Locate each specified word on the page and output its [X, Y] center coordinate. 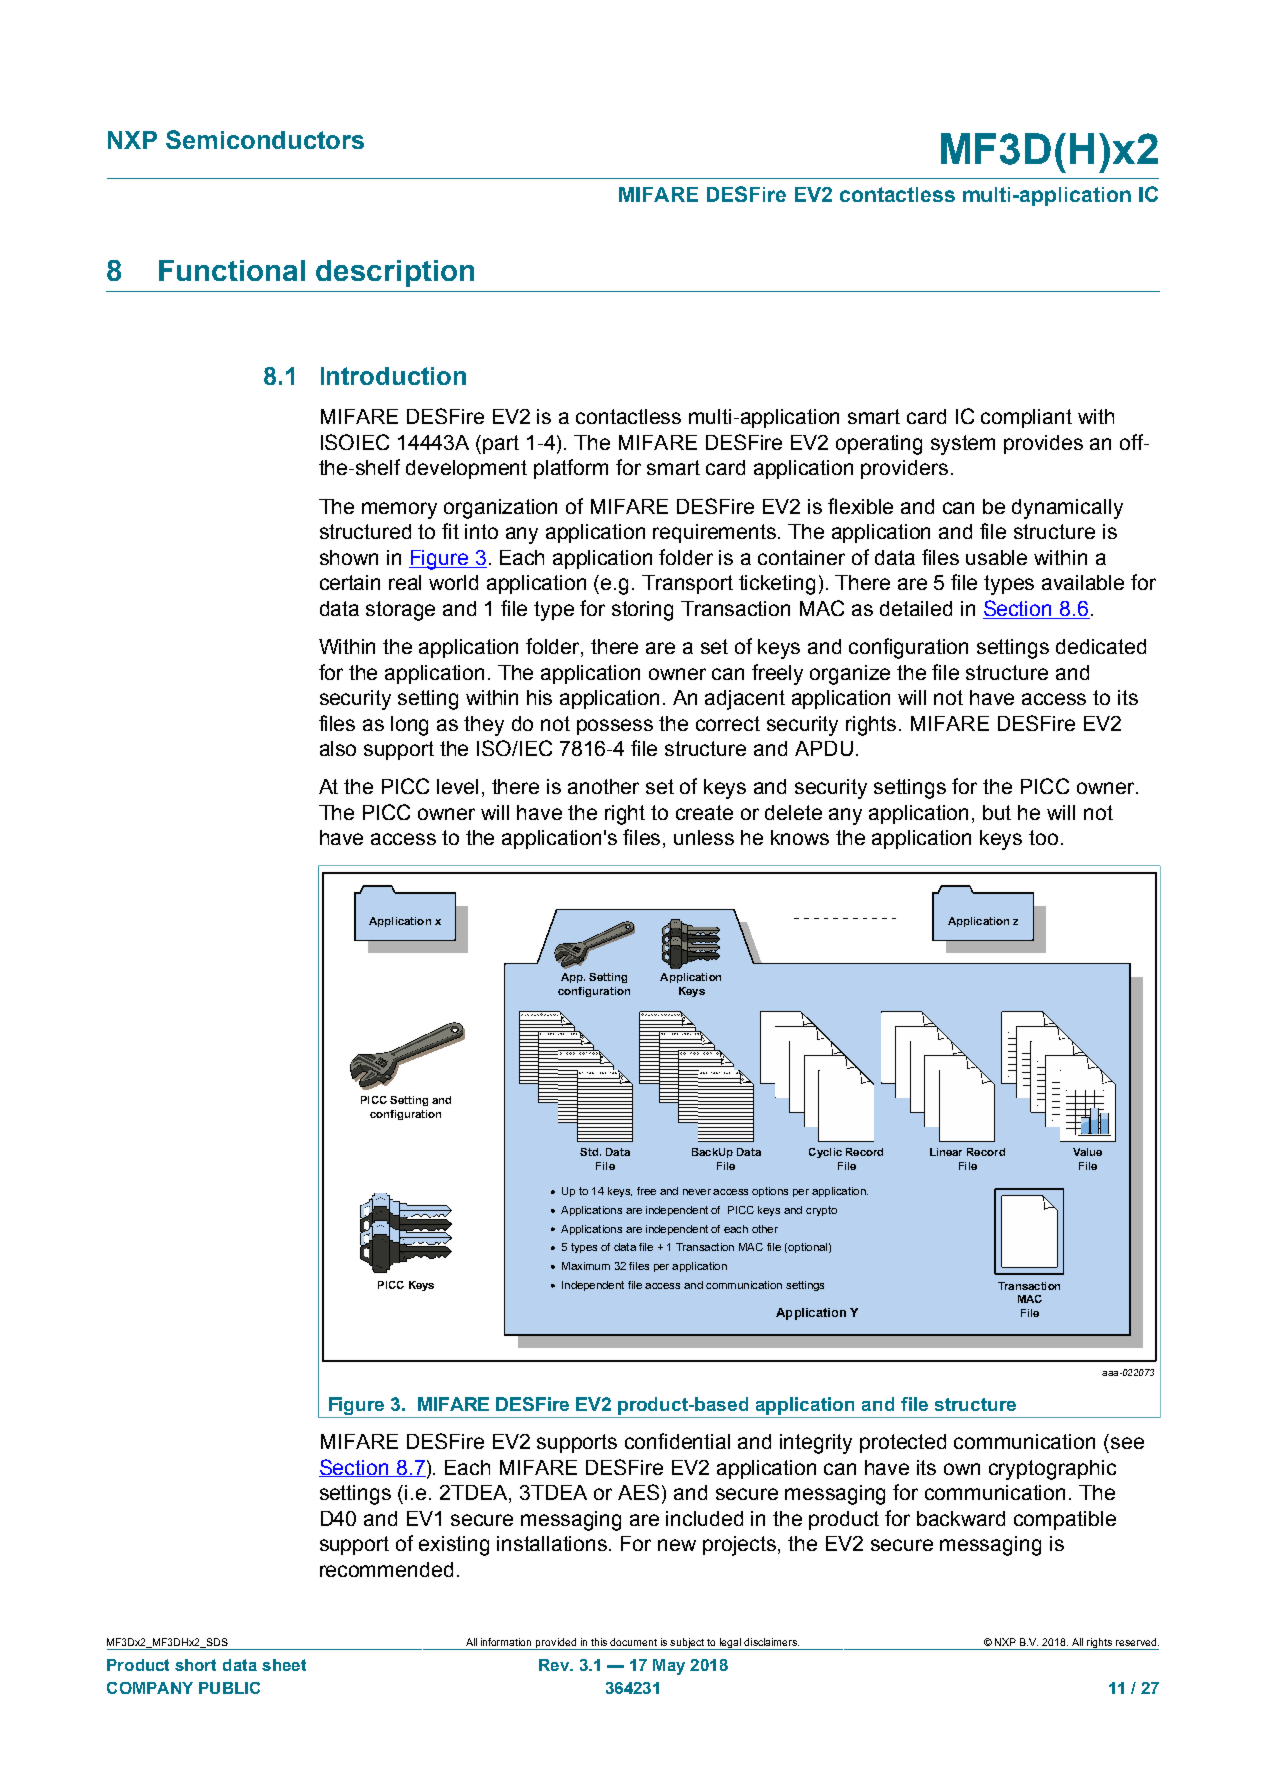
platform [571, 469]
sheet [284, 1665]
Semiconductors [265, 139]
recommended [386, 1569]
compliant [1026, 418]
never [697, 1192]
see [1127, 1443]
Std [589, 1152]
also [338, 748]
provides [1043, 444]
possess [615, 727]
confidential [677, 1441]
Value [1087, 1152]
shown [349, 557]
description [395, 273]
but [997, 812]
